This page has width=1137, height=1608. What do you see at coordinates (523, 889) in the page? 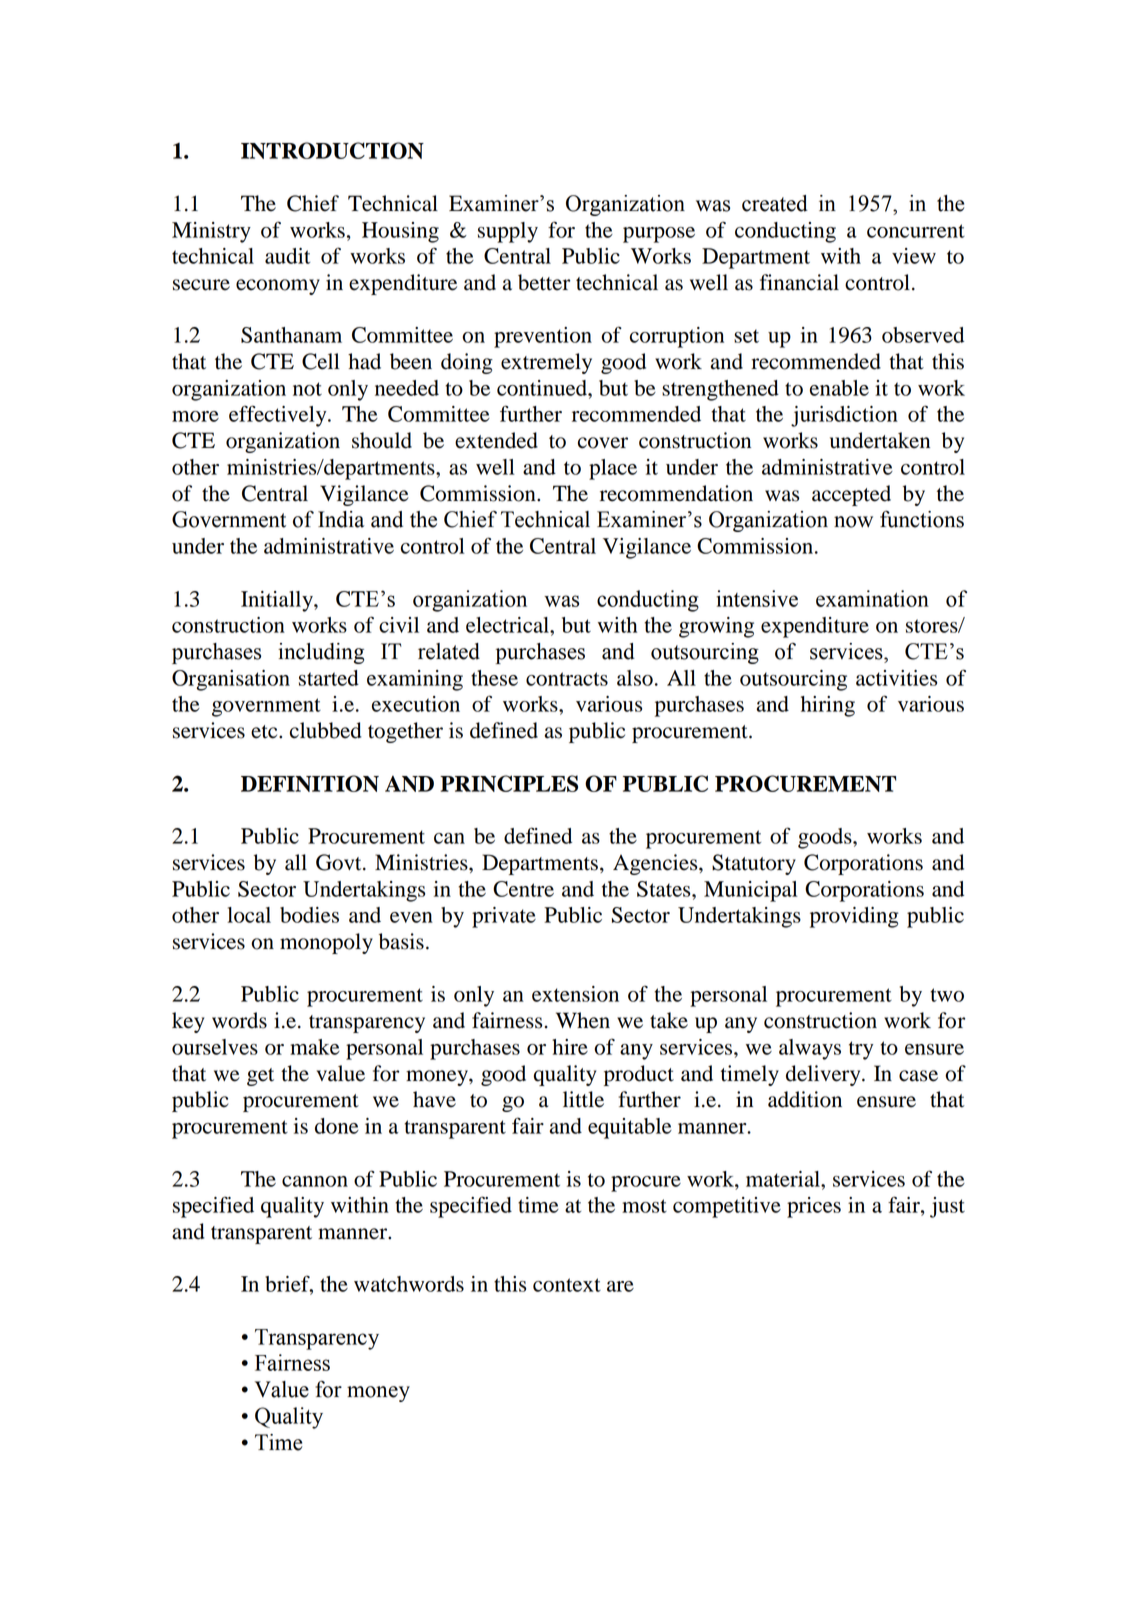
I see `Centre` at bounding box center [523, 889].
